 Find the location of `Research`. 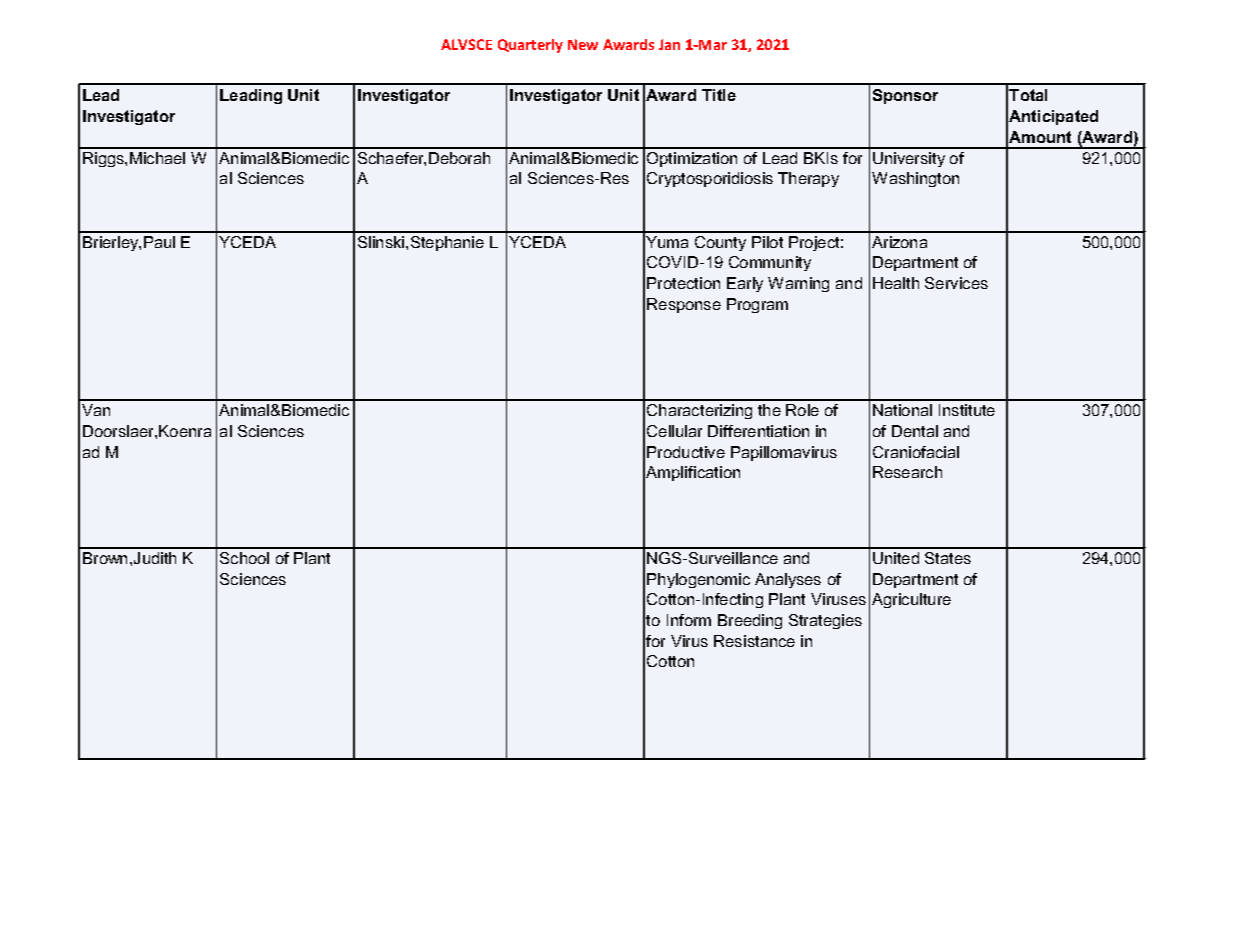

Research is located at coordinates (907, 472).
